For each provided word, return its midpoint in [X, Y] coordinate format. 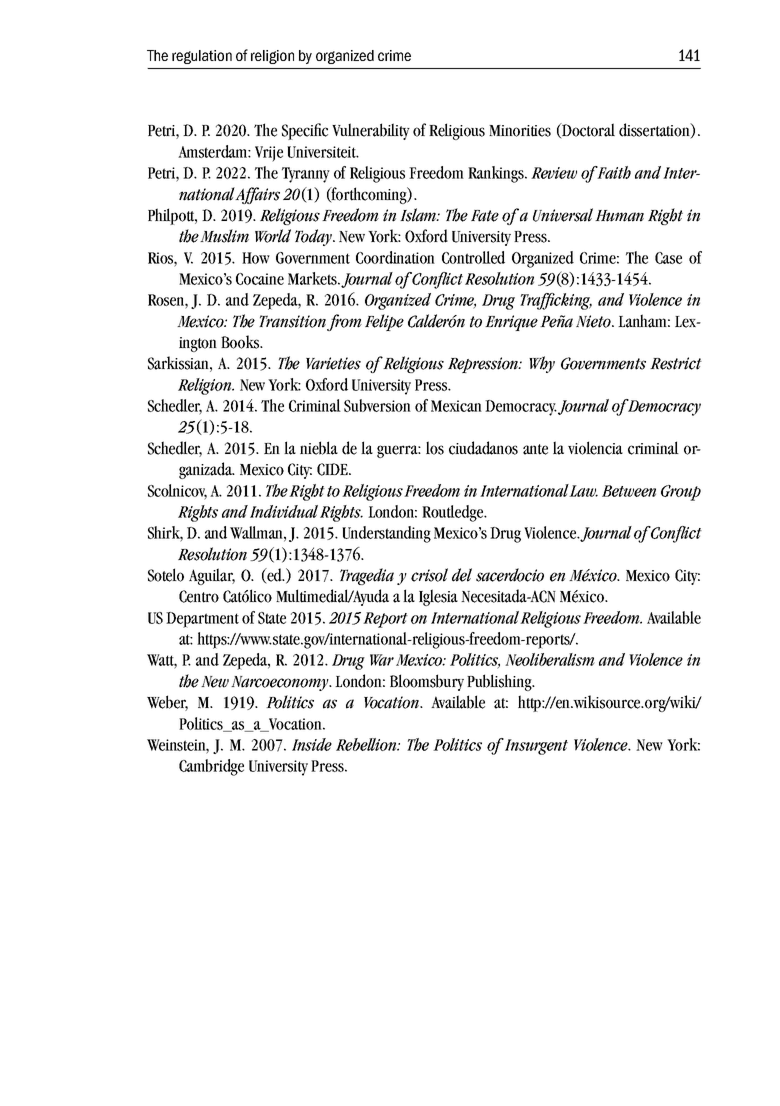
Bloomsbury [427, 682]
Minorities [520, 131]
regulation [202, 57]
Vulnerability [371, 131]
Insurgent [536, 747]
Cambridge [211, 767]
